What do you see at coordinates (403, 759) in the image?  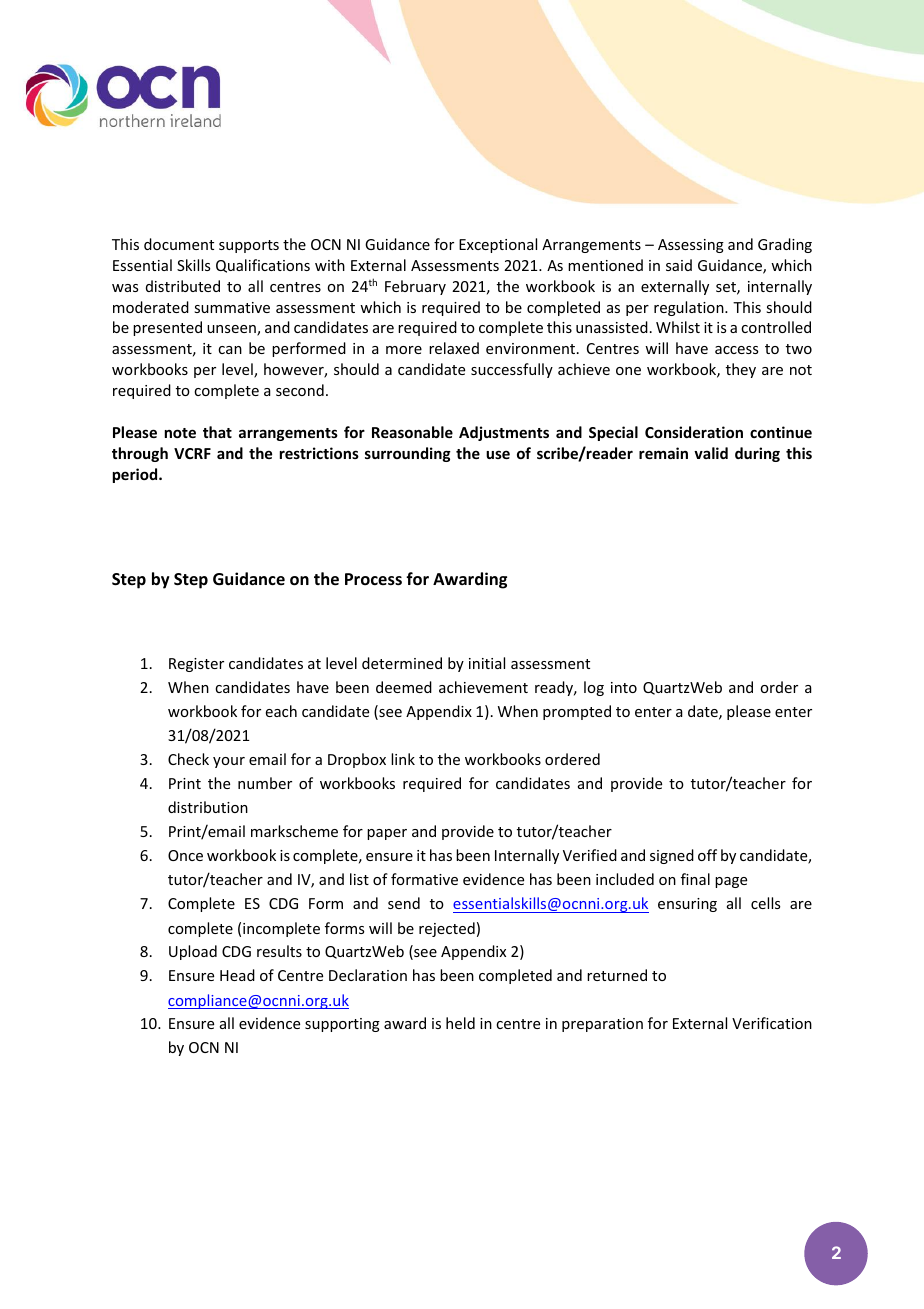 I see `link` at bounding box center [403, 759].
